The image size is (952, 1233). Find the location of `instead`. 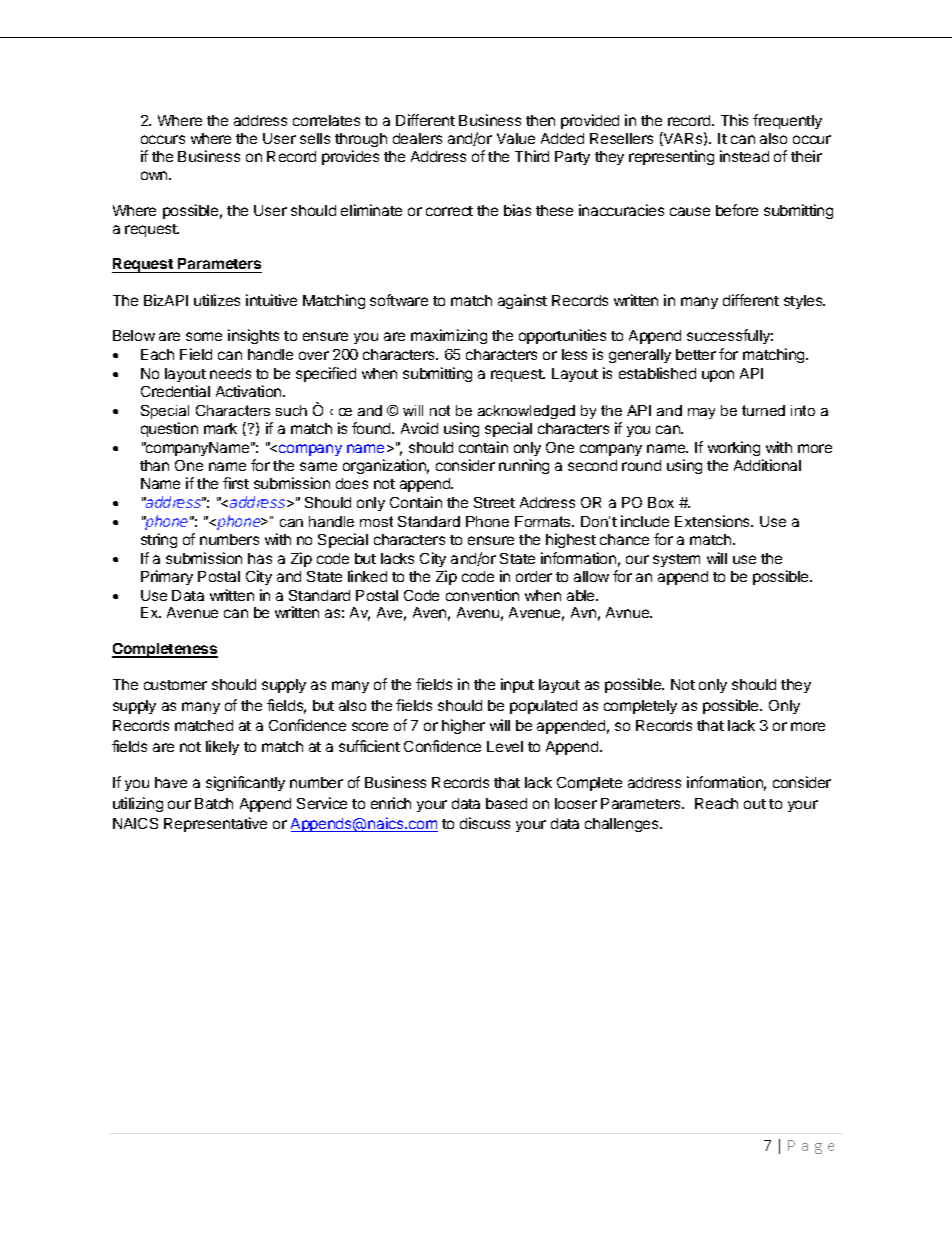

instead is located at coordinates (744, 156).
